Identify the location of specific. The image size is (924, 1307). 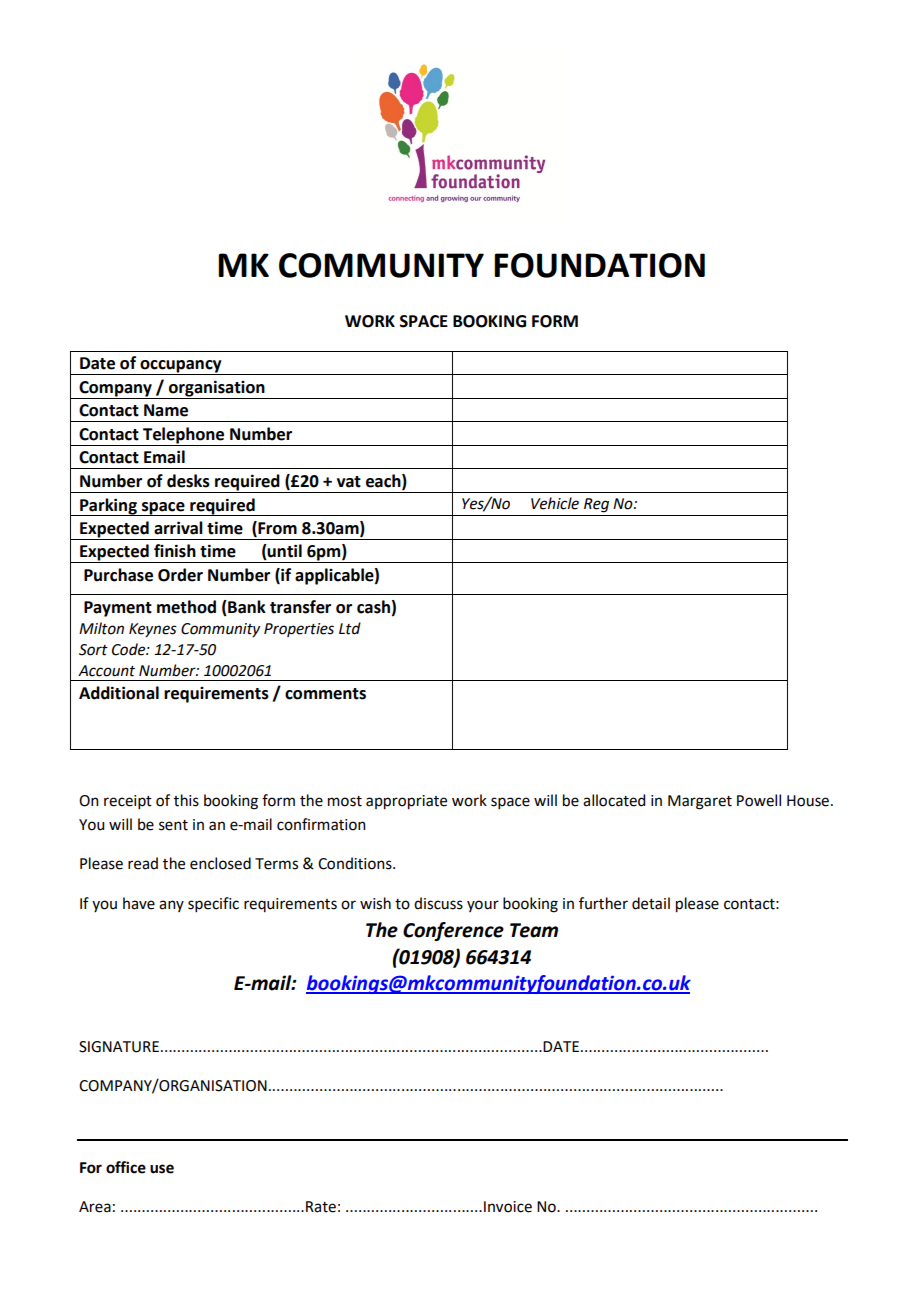
(213, 904).
